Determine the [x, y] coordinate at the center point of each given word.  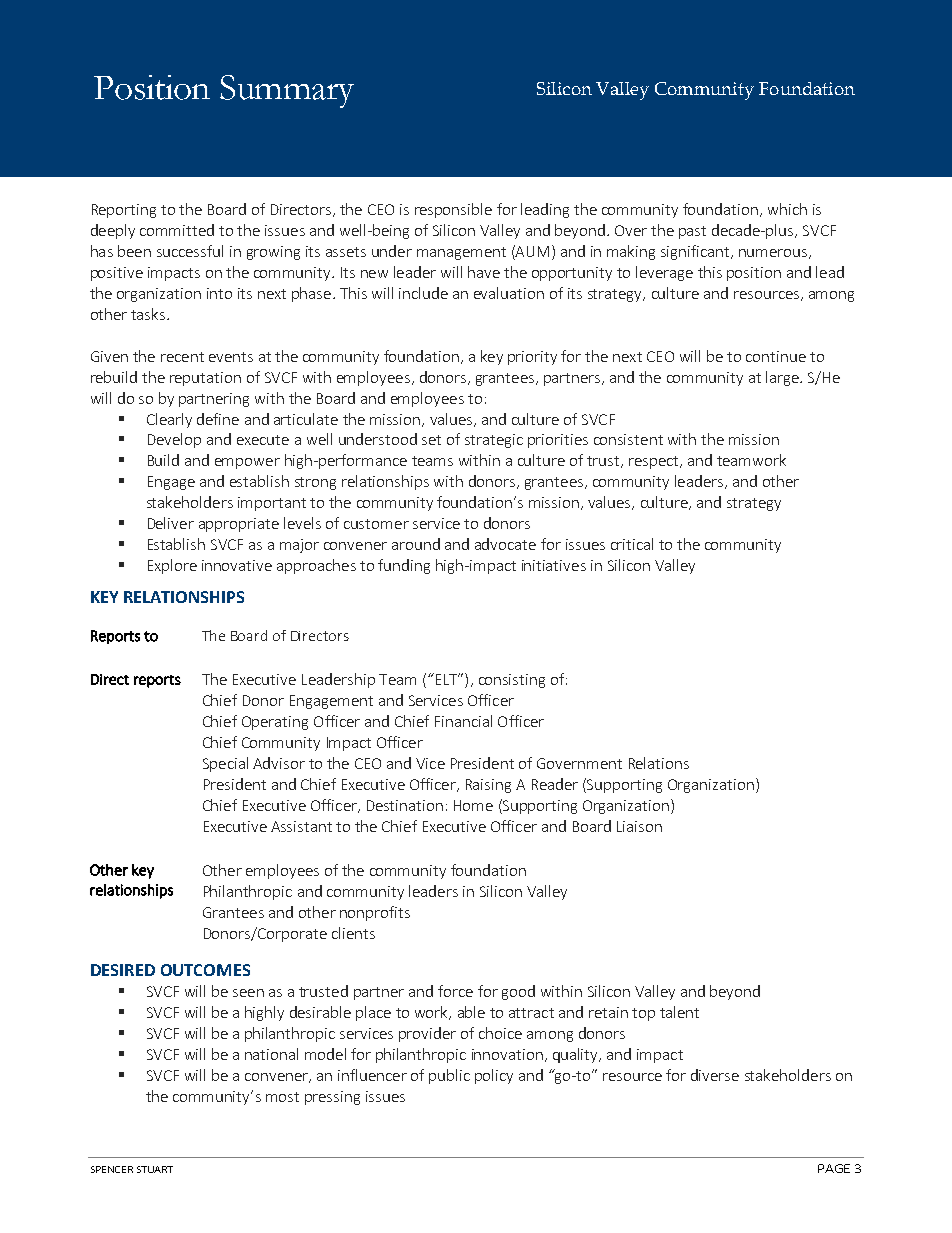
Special [225, 764]
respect [655, 462]
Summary [287, 91]
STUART [155, 1169]
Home [473, 805]
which [787, 209]
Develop [174, 440]
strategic [494, 441]
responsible [453, 210]
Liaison [639, 826]
